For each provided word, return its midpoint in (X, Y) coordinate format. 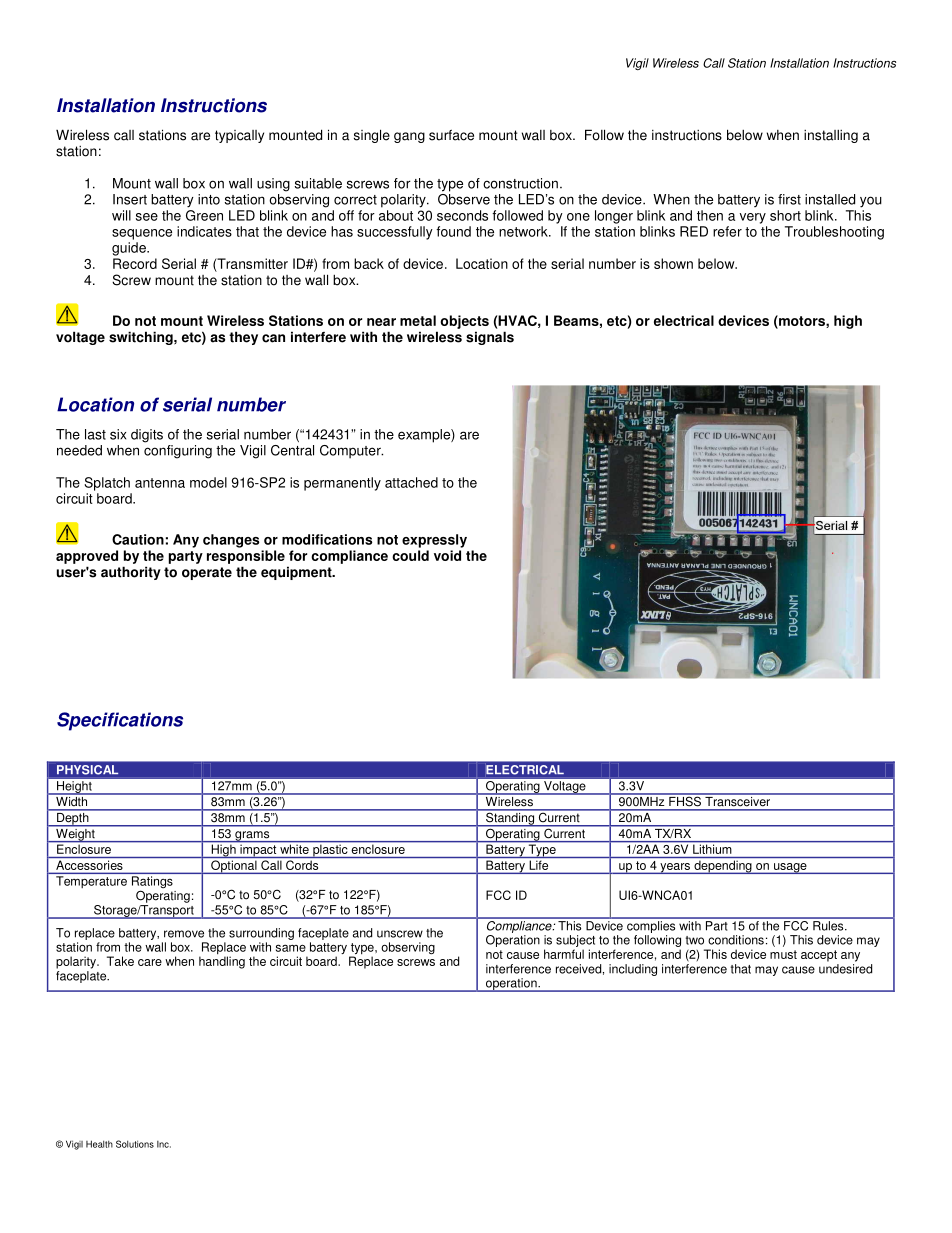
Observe (464, 198)
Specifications (120, 721)
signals (490, 338)
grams (252, 837)
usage (790, 868)
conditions (736, 940)
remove (184, 934)
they (243, 338)
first (789, 199)
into (209, 199)
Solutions (135, 1144)
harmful (564, 954)
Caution (138, 539)
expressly (434, 541)
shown (673, 263)
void (447, 555)
